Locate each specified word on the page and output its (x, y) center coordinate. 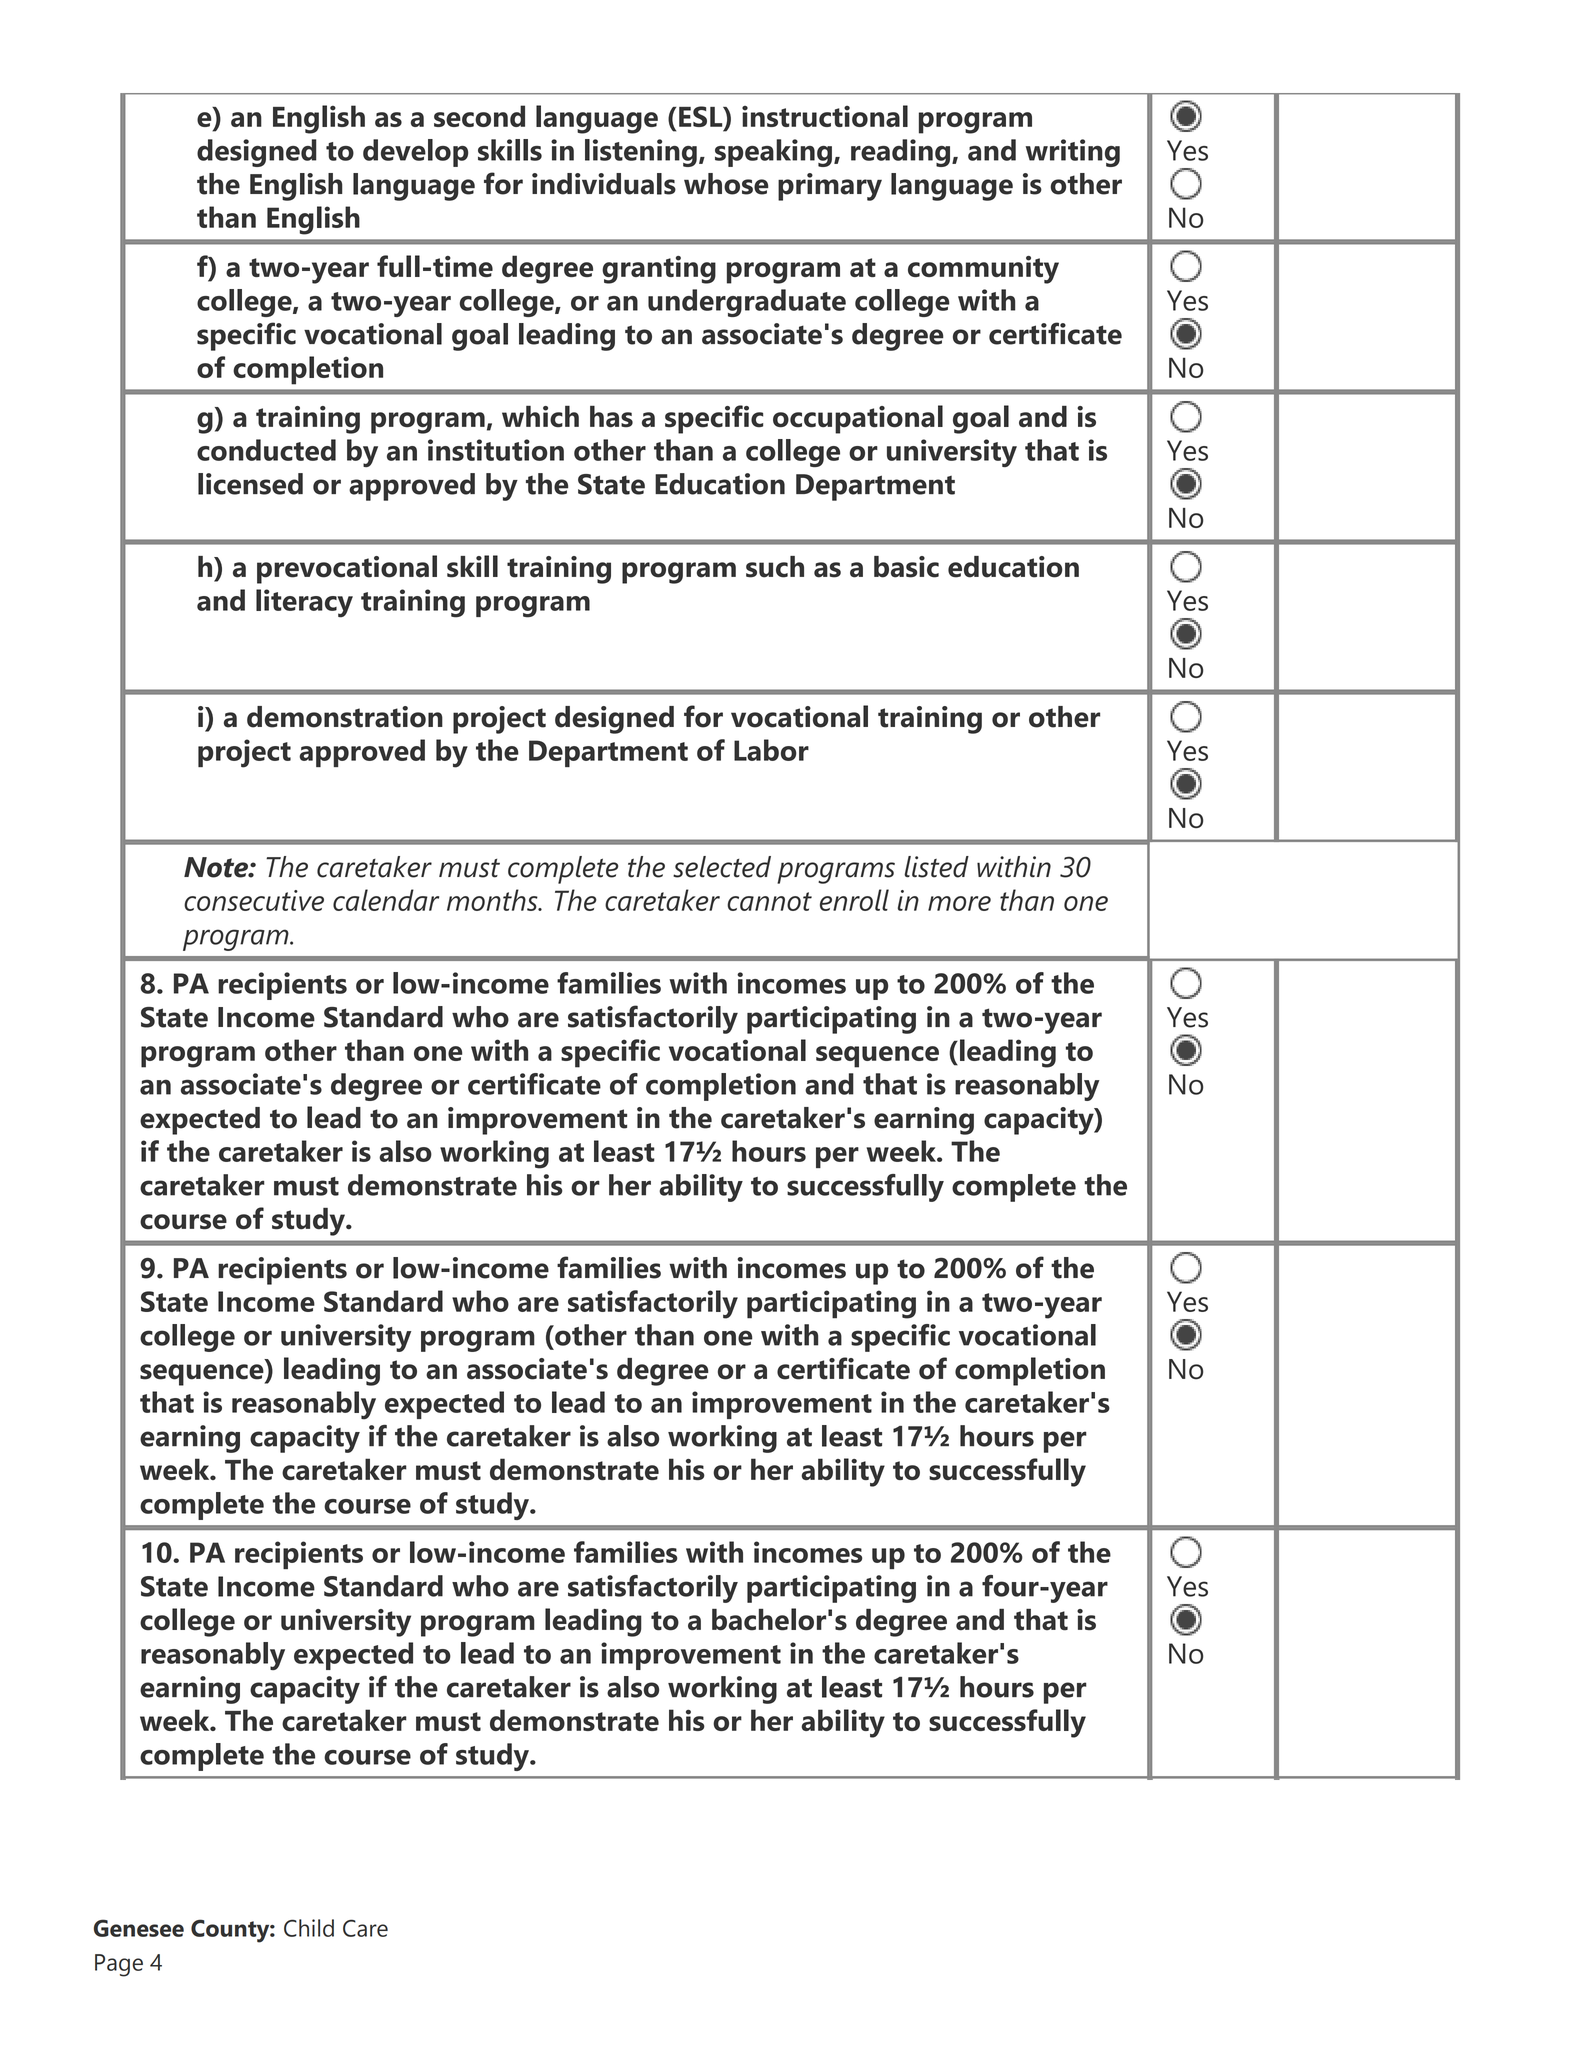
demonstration (345, 717)
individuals (604, 184)
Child (309, 1928)
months (493, 900)
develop (415, 153)
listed (936, 867)
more (959, 903)
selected (722, 867)
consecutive (254, 900)
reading (902, 153)
